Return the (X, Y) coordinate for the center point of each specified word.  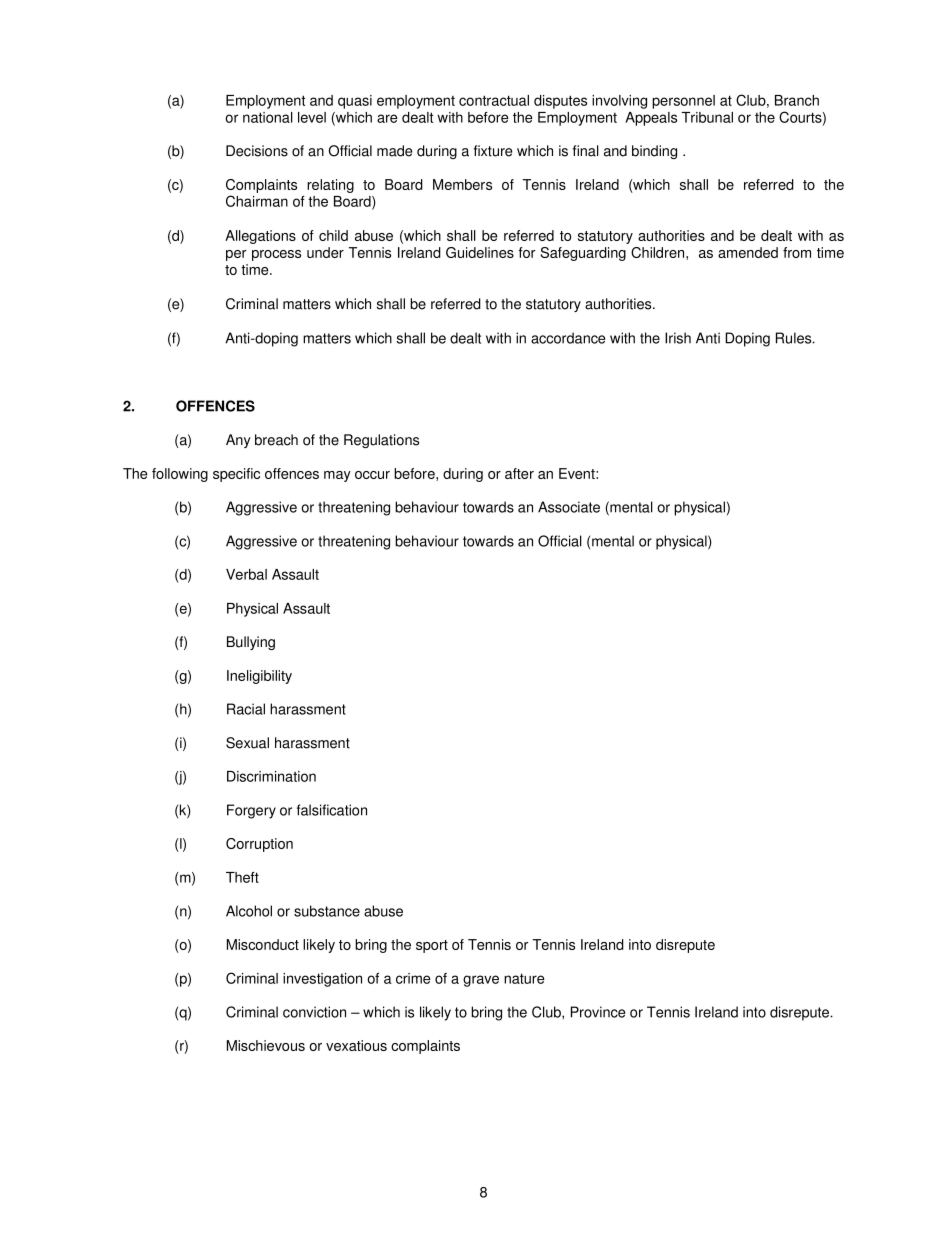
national (268, 117)
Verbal (246, 574)
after (519, 473)
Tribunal (707, 117)
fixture (493, 151)
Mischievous (266, 1045)
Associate (569, 507)
